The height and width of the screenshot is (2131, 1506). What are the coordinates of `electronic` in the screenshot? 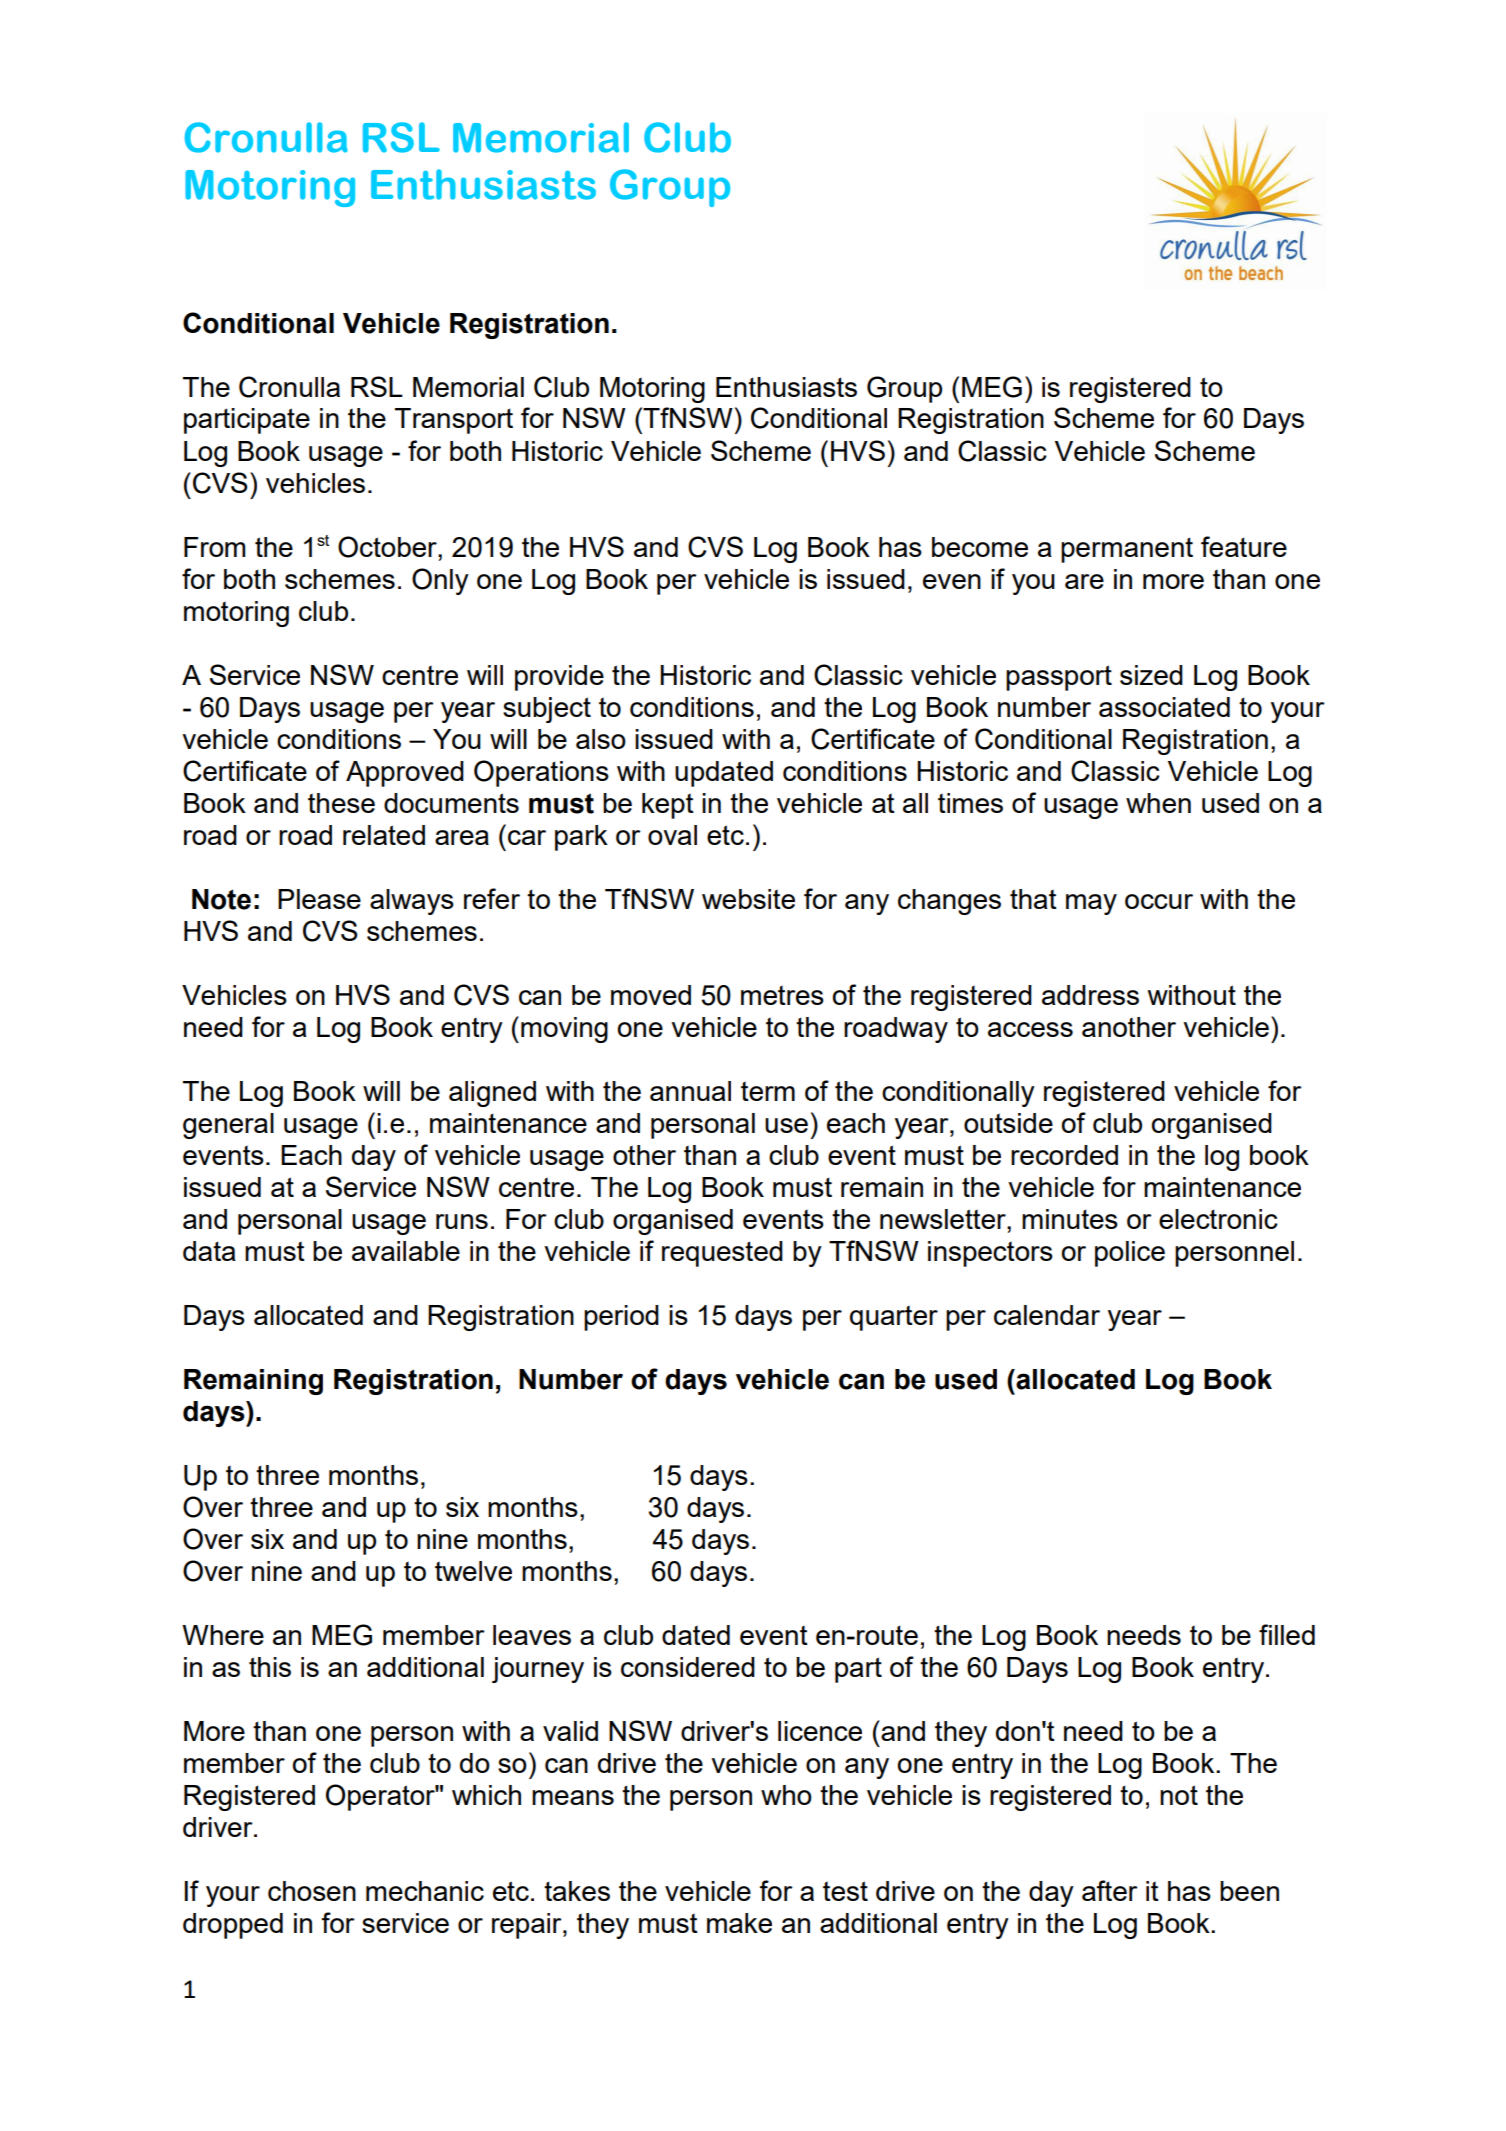 It's located at (1218, 1219).
